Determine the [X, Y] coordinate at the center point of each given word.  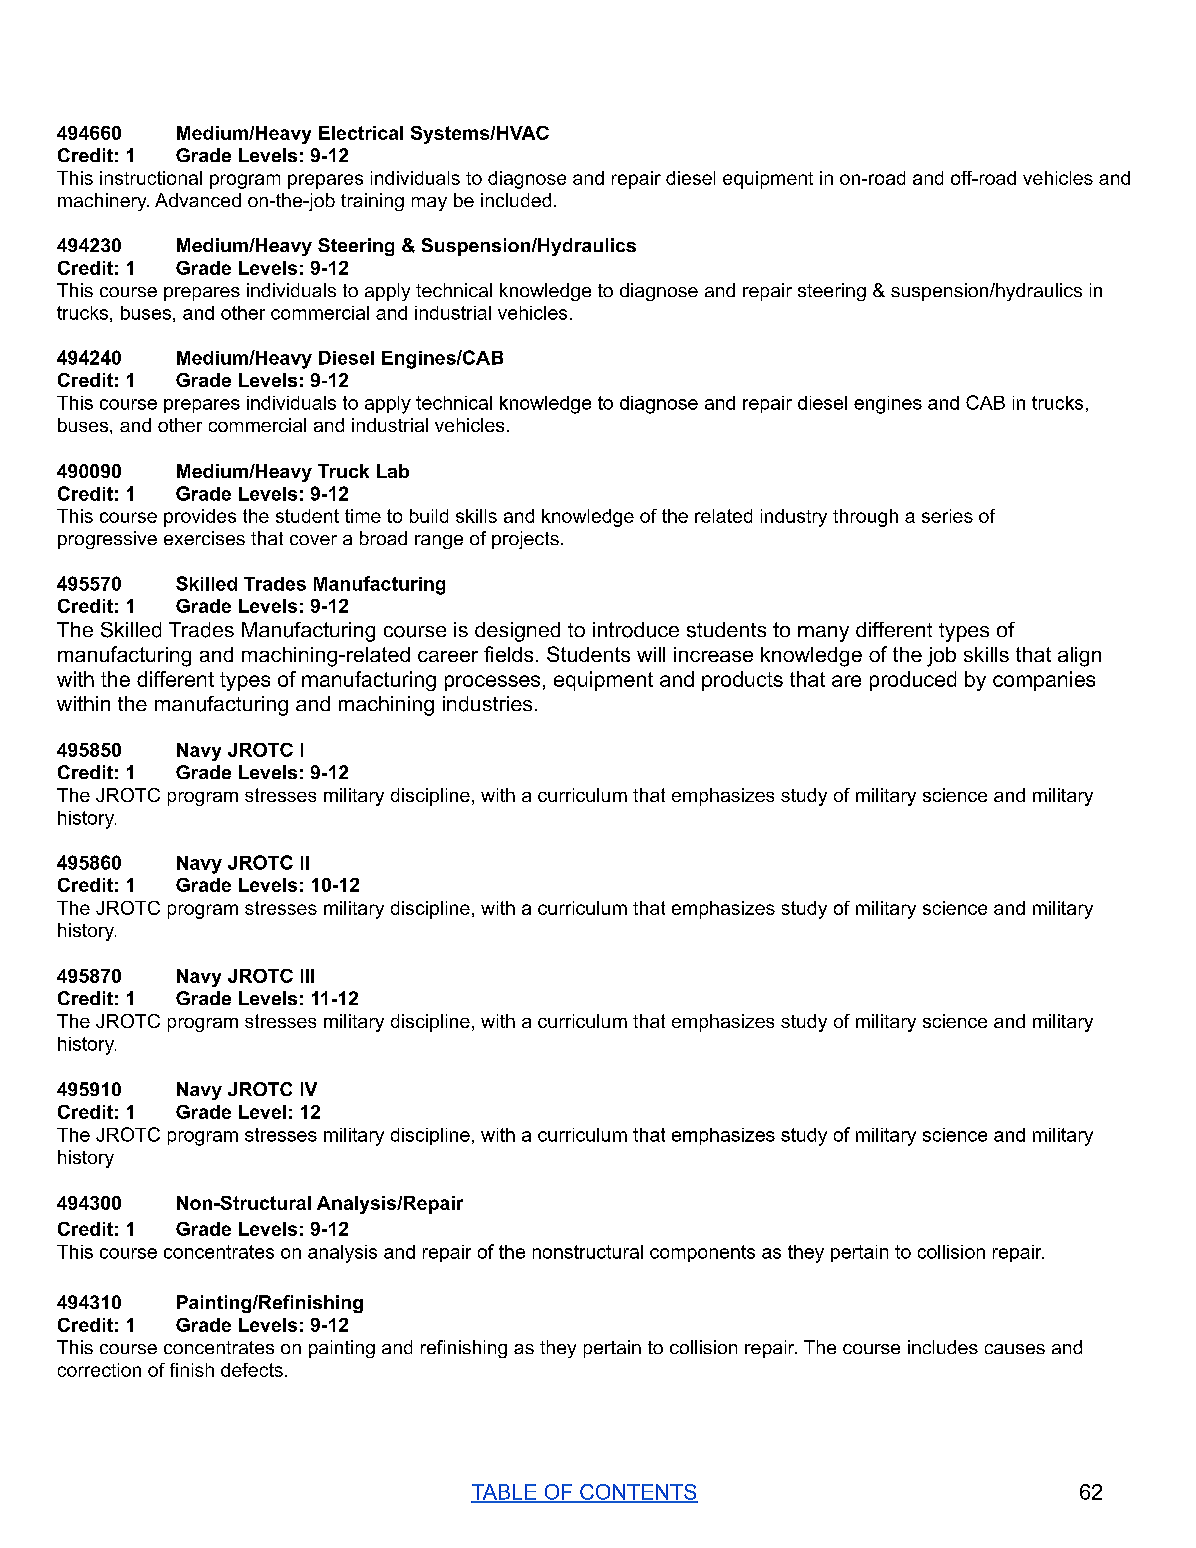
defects [252, 1370]
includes [943, 1347]
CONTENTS [638, 1493]
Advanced [198, 200]
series [947, 516]
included [516, 200]
